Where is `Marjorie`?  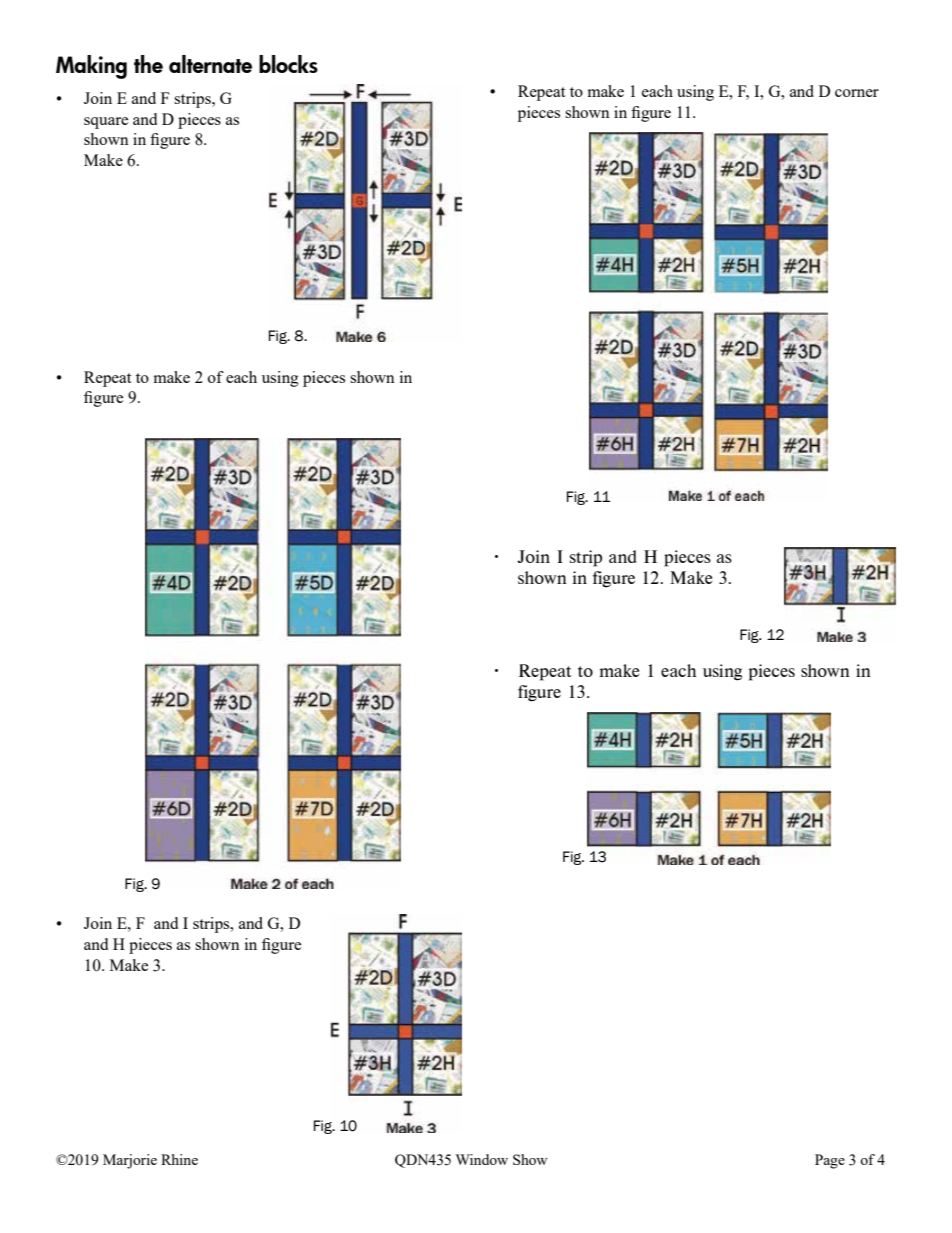
Marjorie is located at coordinates (130, 1161).
